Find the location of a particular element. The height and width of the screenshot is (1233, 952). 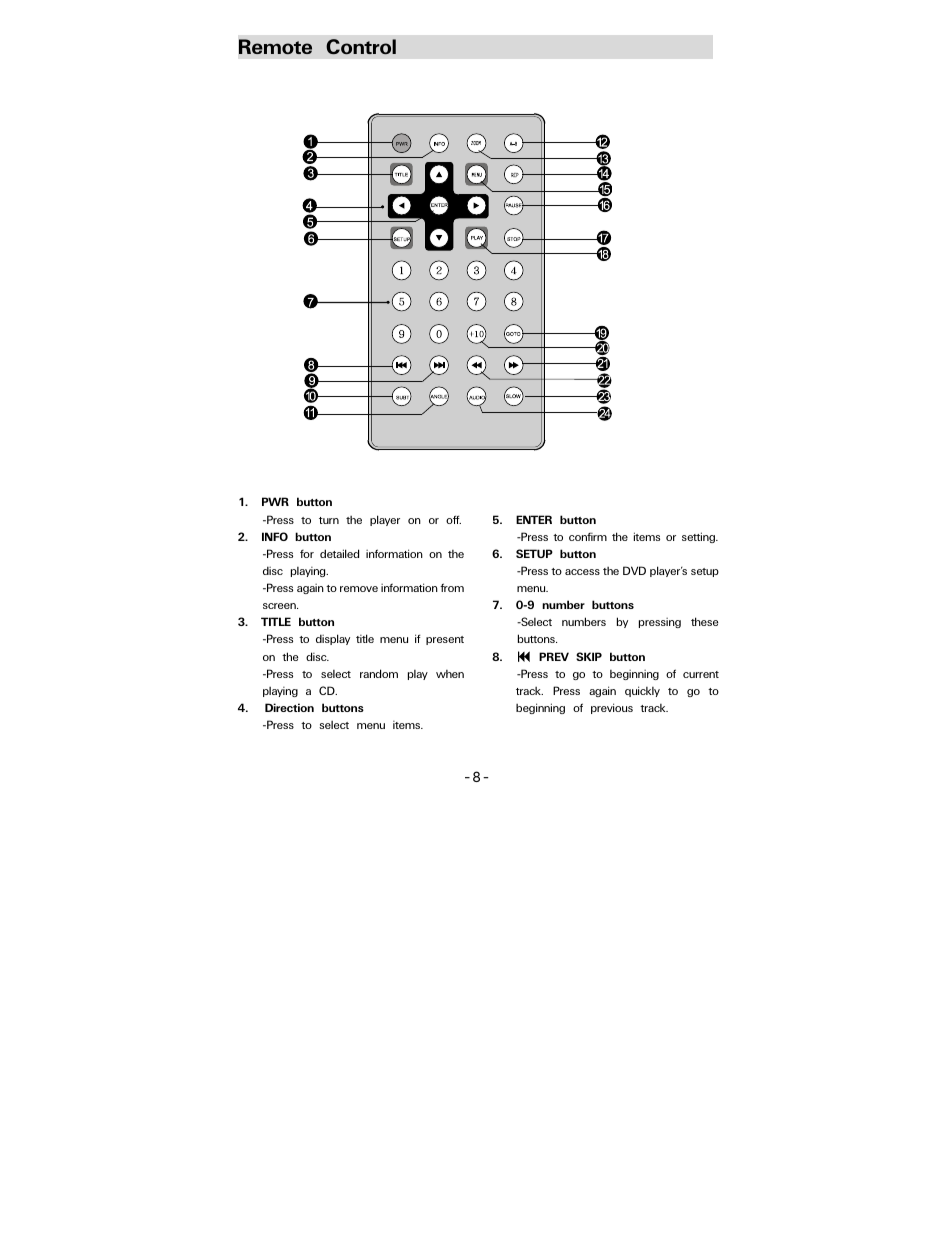

PWR is located at coordinates (275, 501).
